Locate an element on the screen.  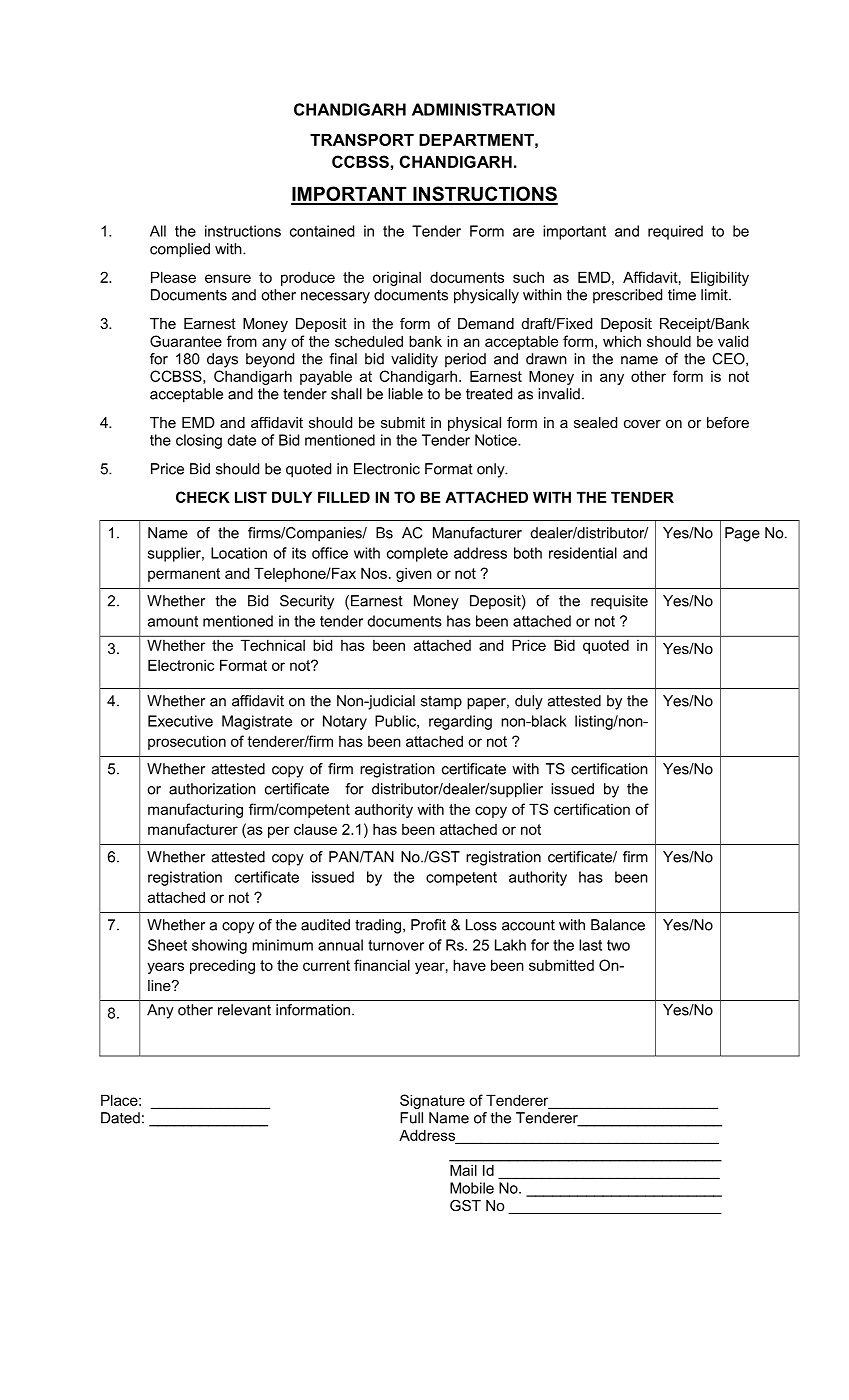
relevant is located at coordinates (244, 1010).
